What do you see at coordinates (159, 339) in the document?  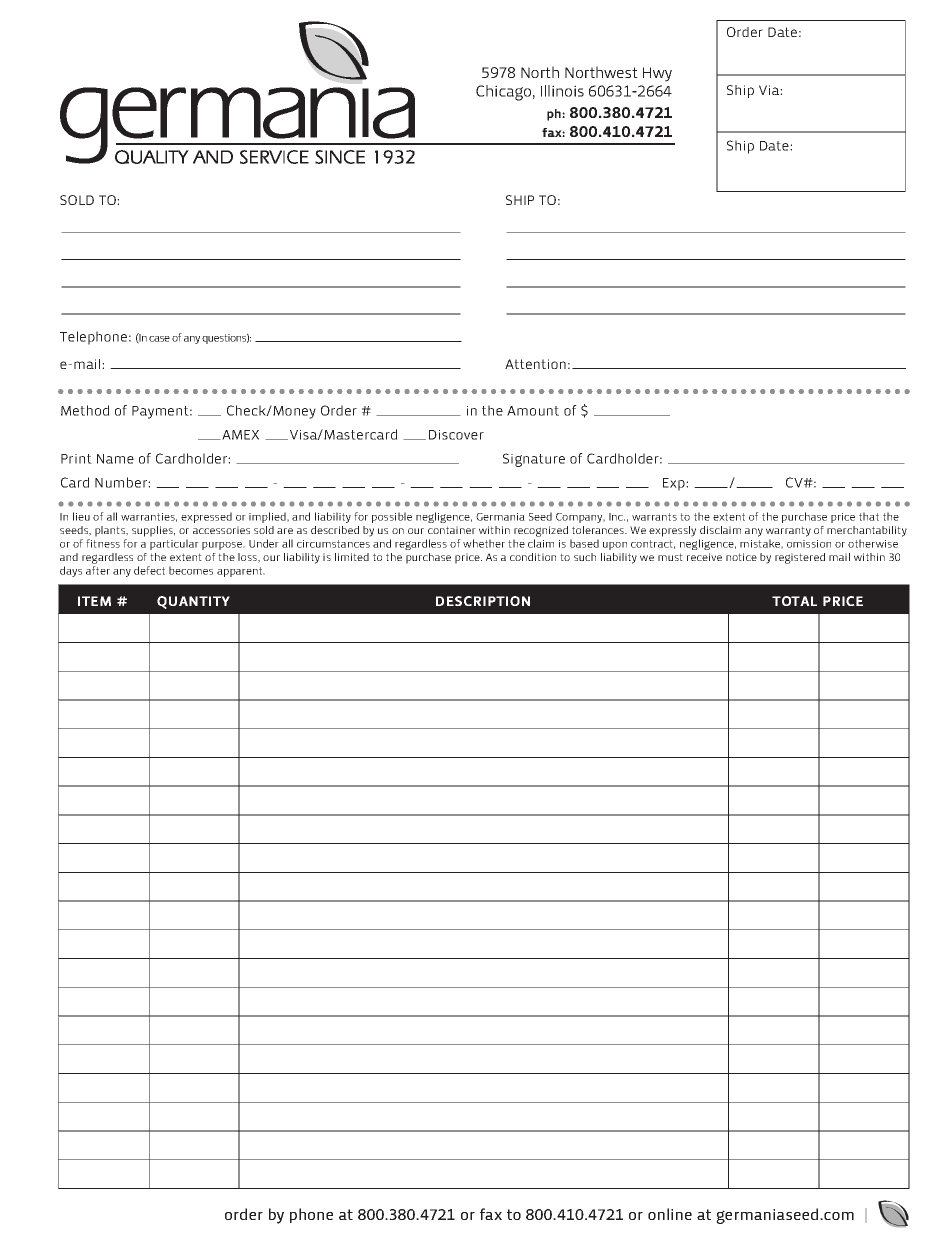 I see `case` at bounding box center [159, 339].
